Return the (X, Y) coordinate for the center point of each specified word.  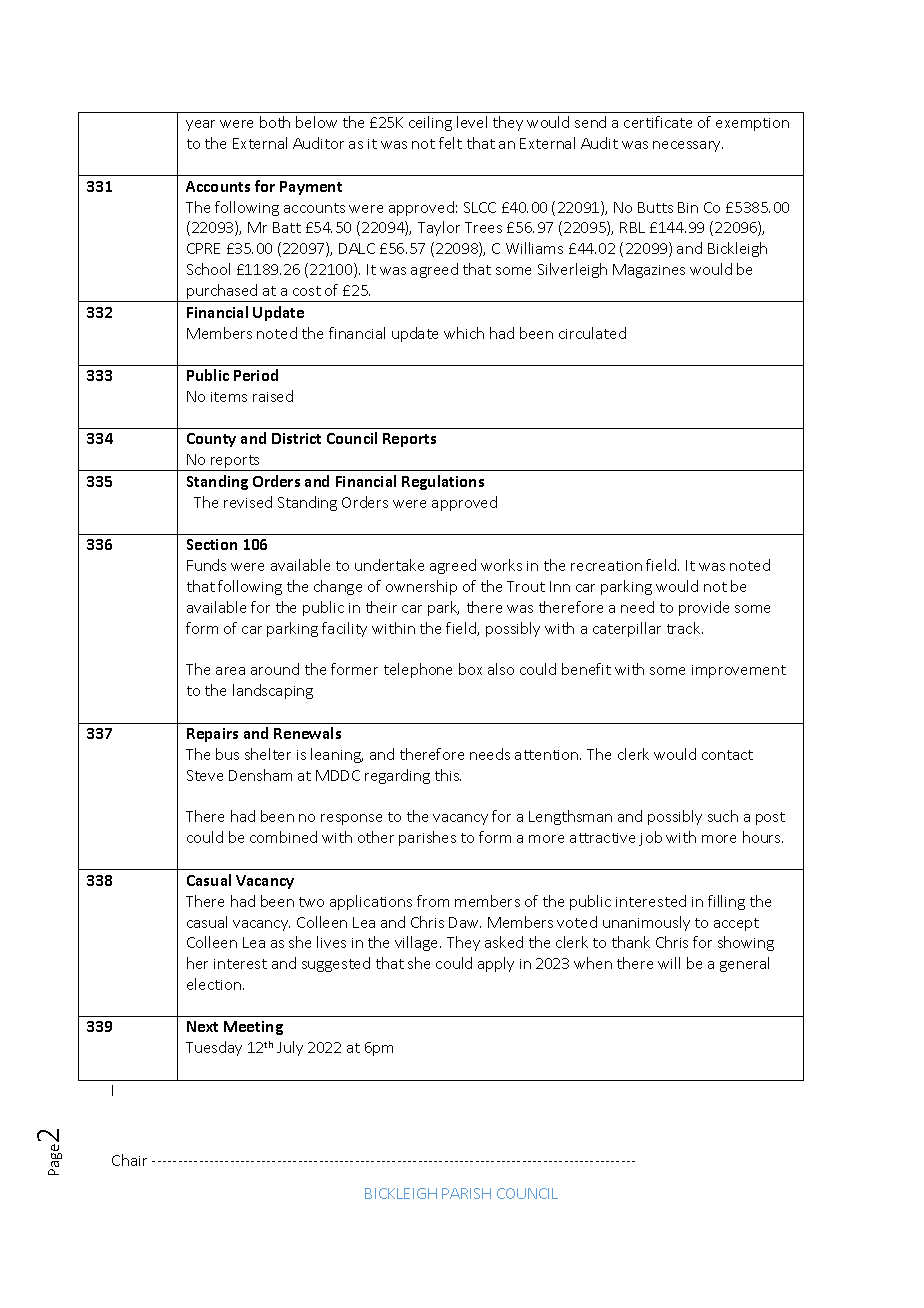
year (200, 125)
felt (450, 143)
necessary (688, 146)
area (230, 671)
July (290, 1048)
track (685, 628)
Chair (129, 1160)
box (470, 669)
